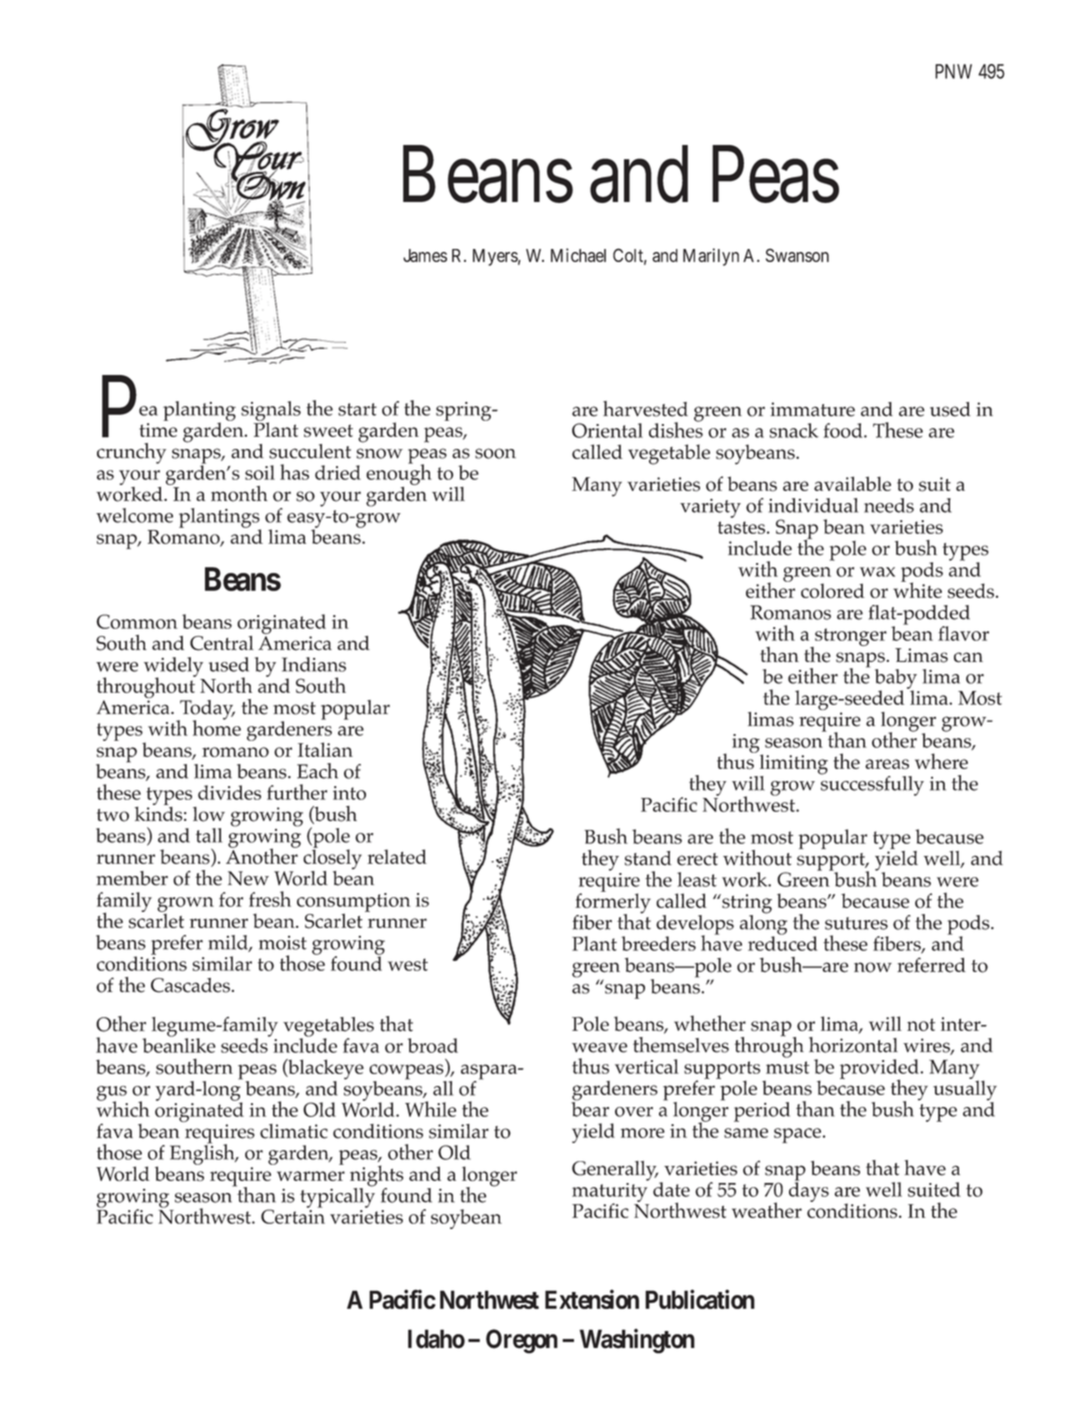 This document has width=1090, height=1411. I want to click on James, so click(425, 255).
